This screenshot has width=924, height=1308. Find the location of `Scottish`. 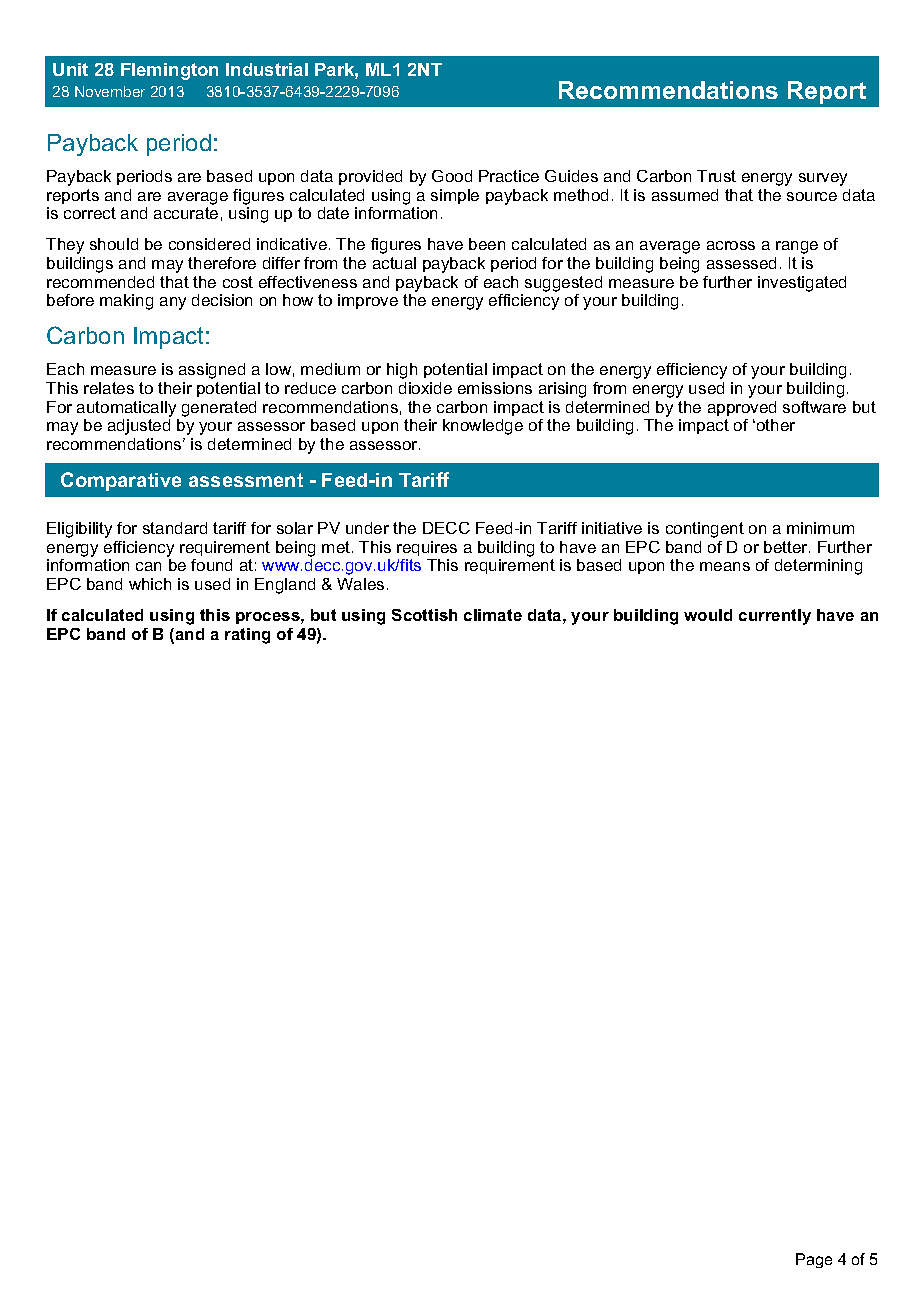

Scottish is located at coordinates (424, 615).
